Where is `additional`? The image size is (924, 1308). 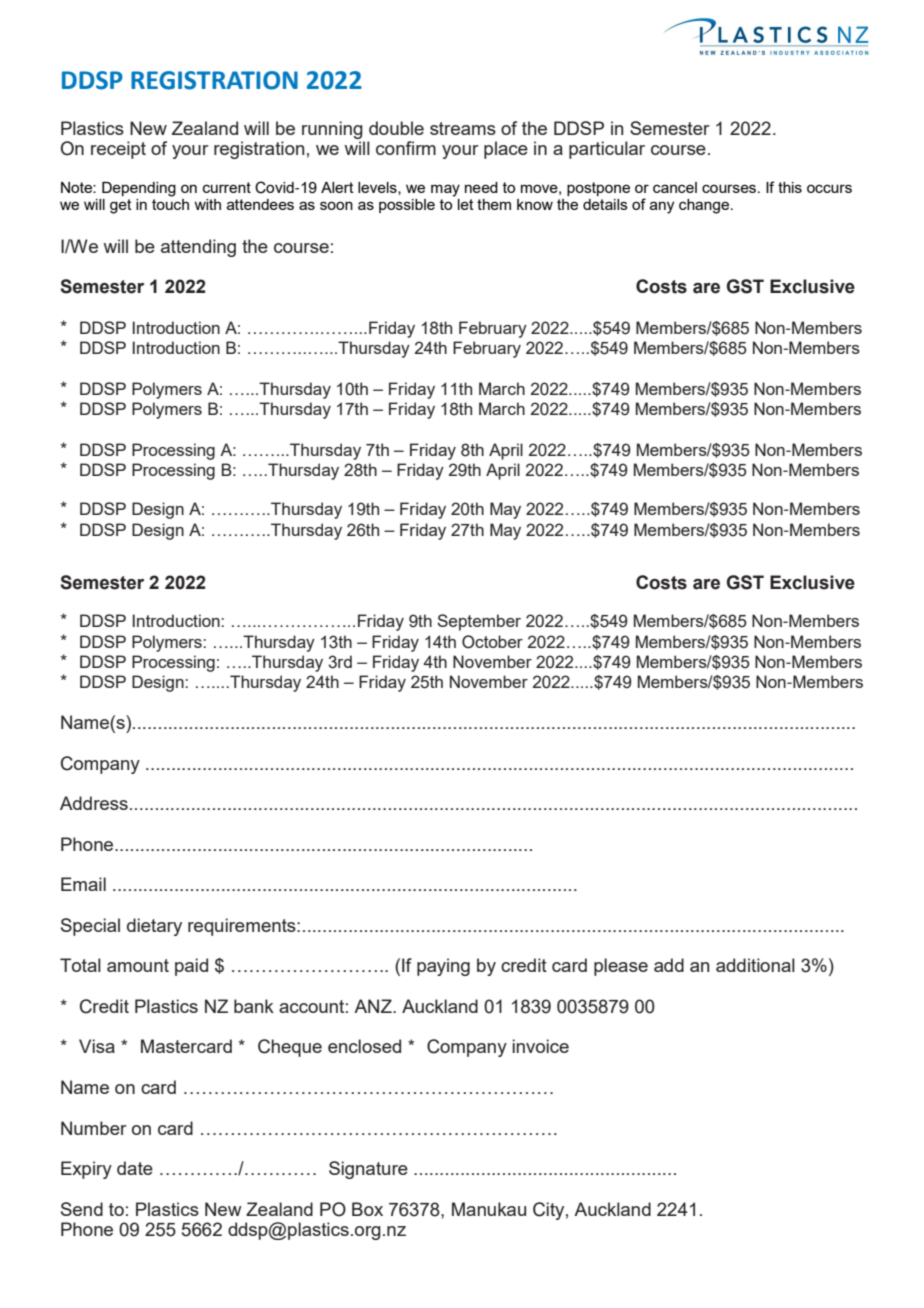
additional is located at coordinates (755, 965).
